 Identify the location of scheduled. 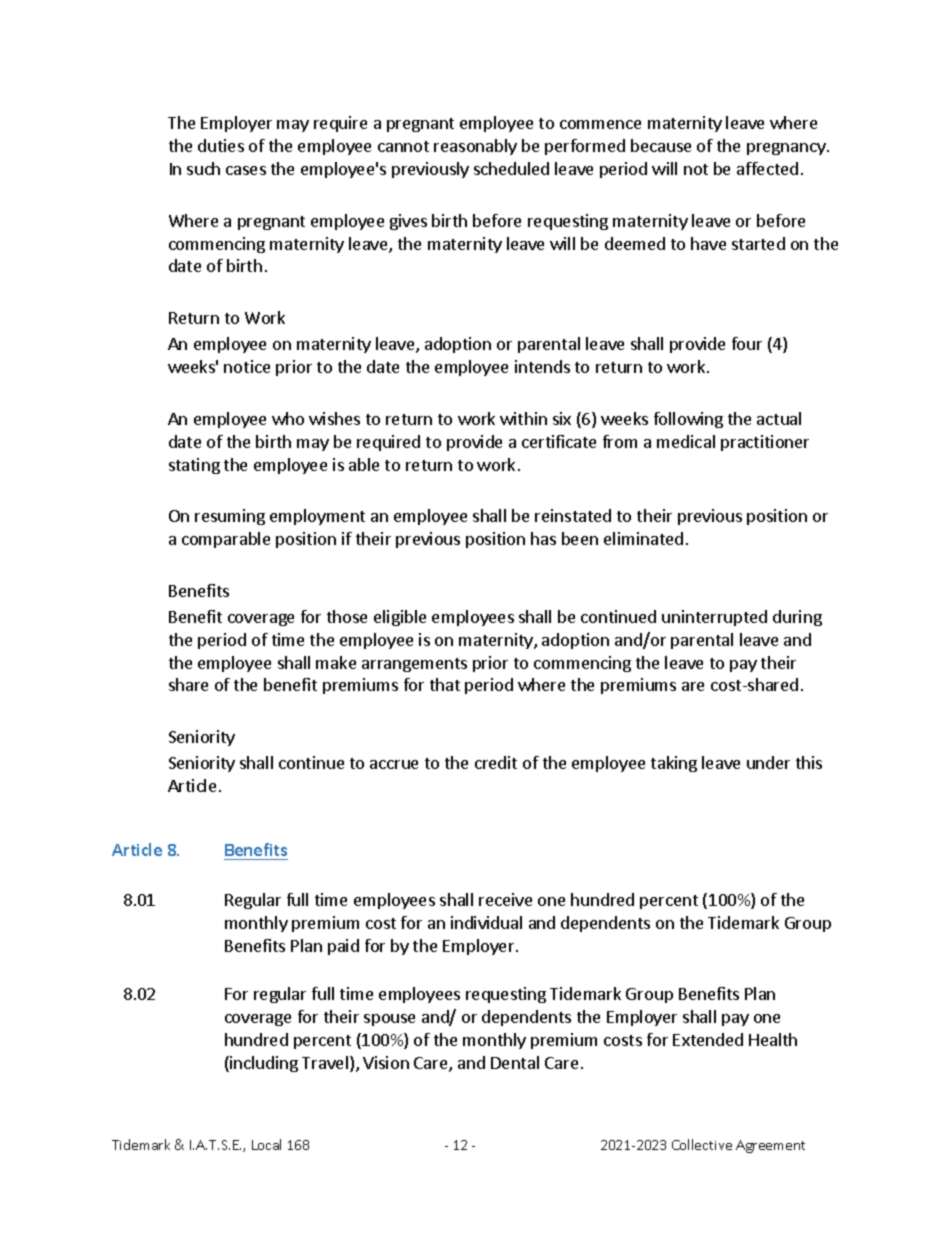
(511, 168).
